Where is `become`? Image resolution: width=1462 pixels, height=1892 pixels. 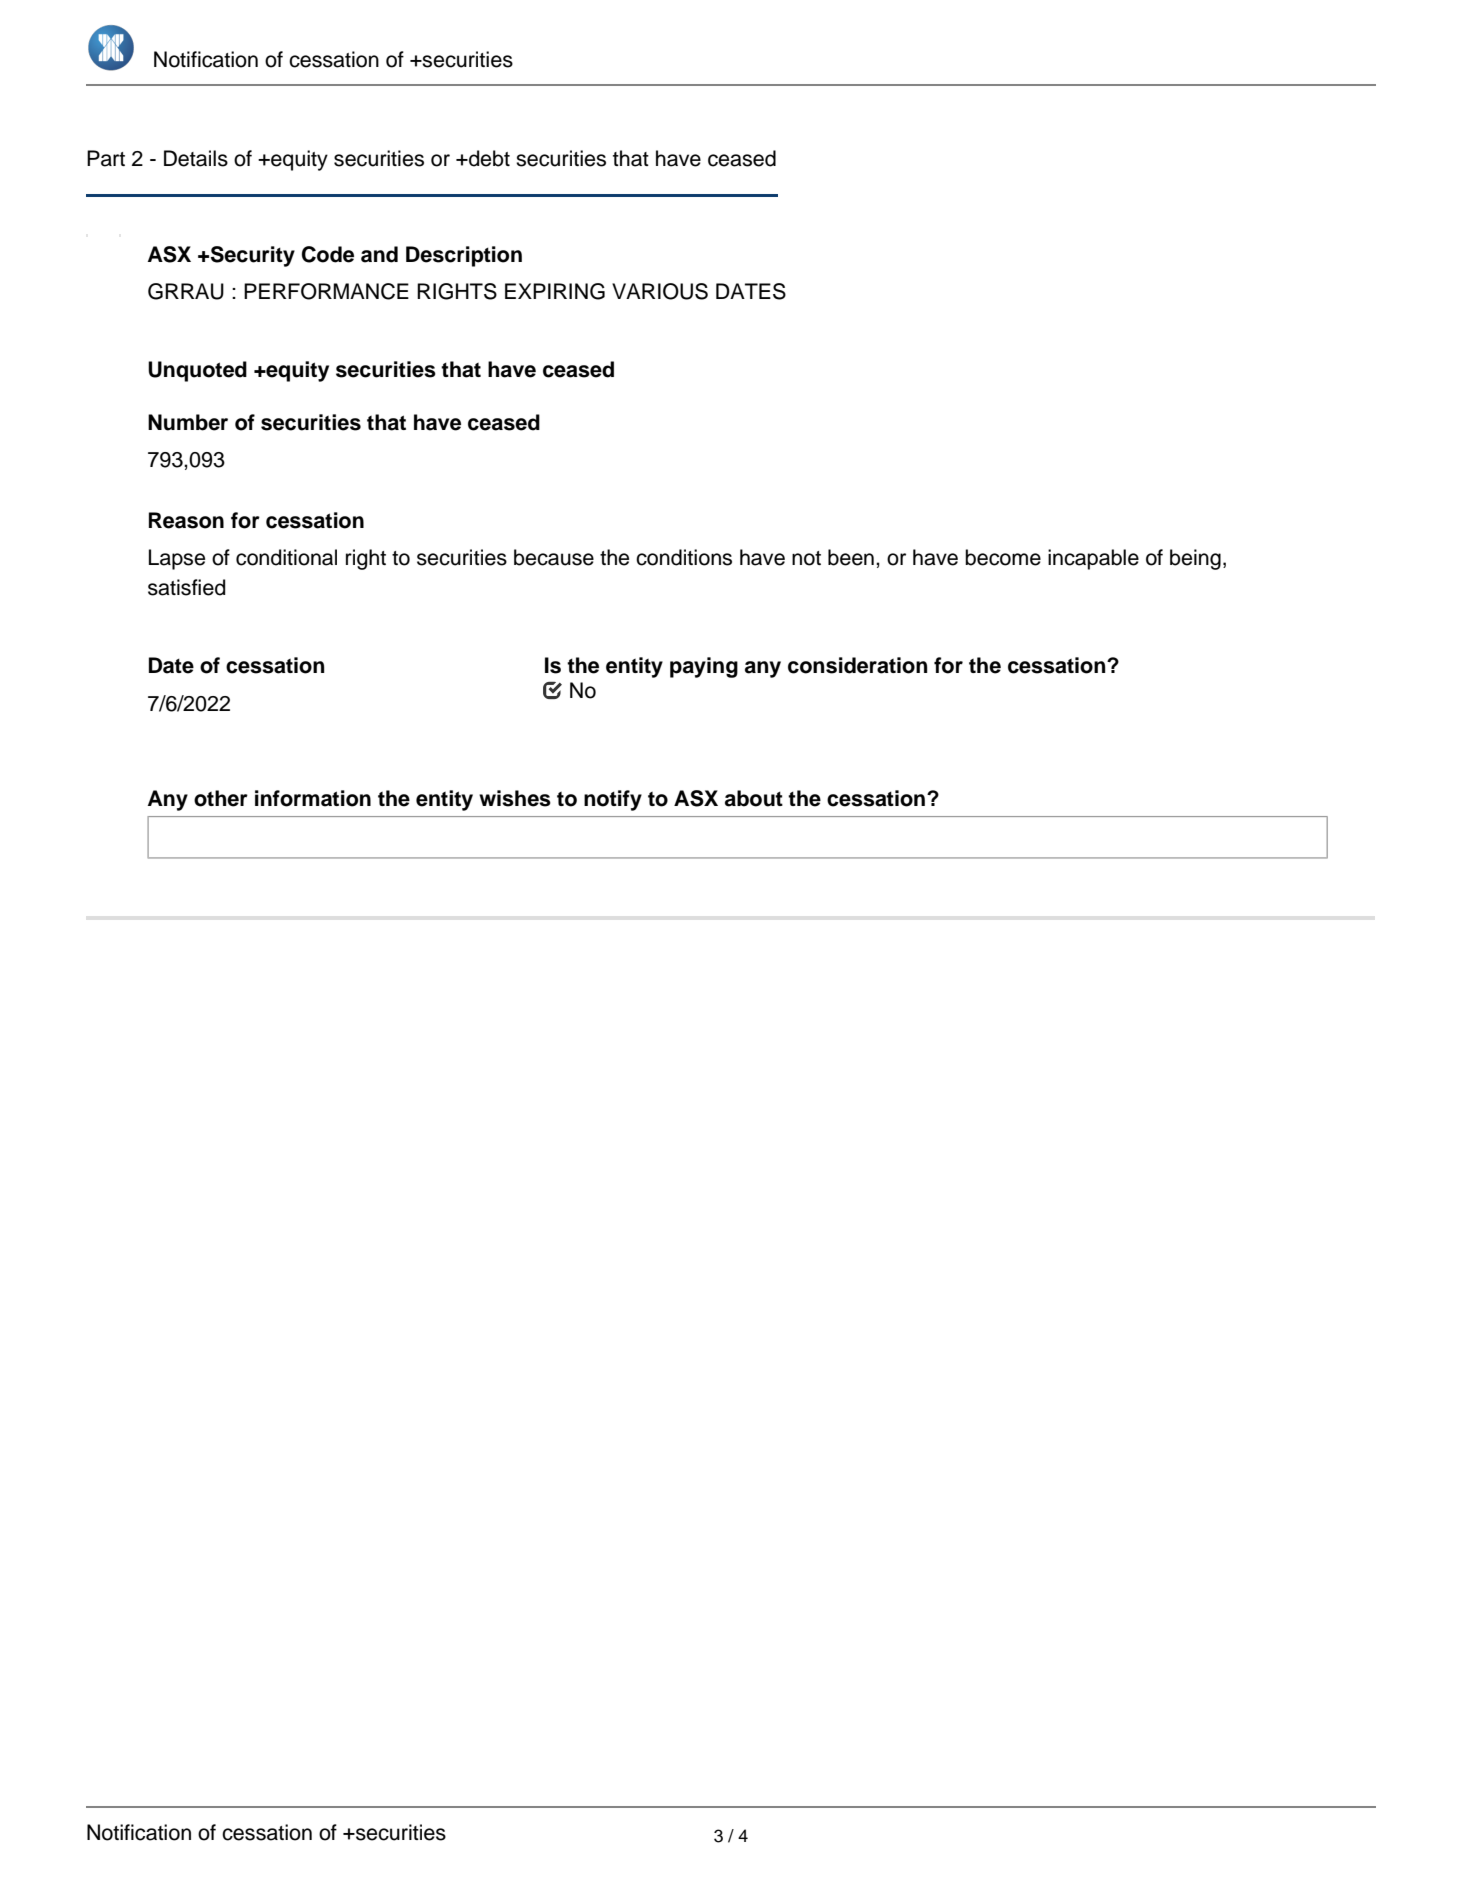 become is located at coordinates (1003, 557).
